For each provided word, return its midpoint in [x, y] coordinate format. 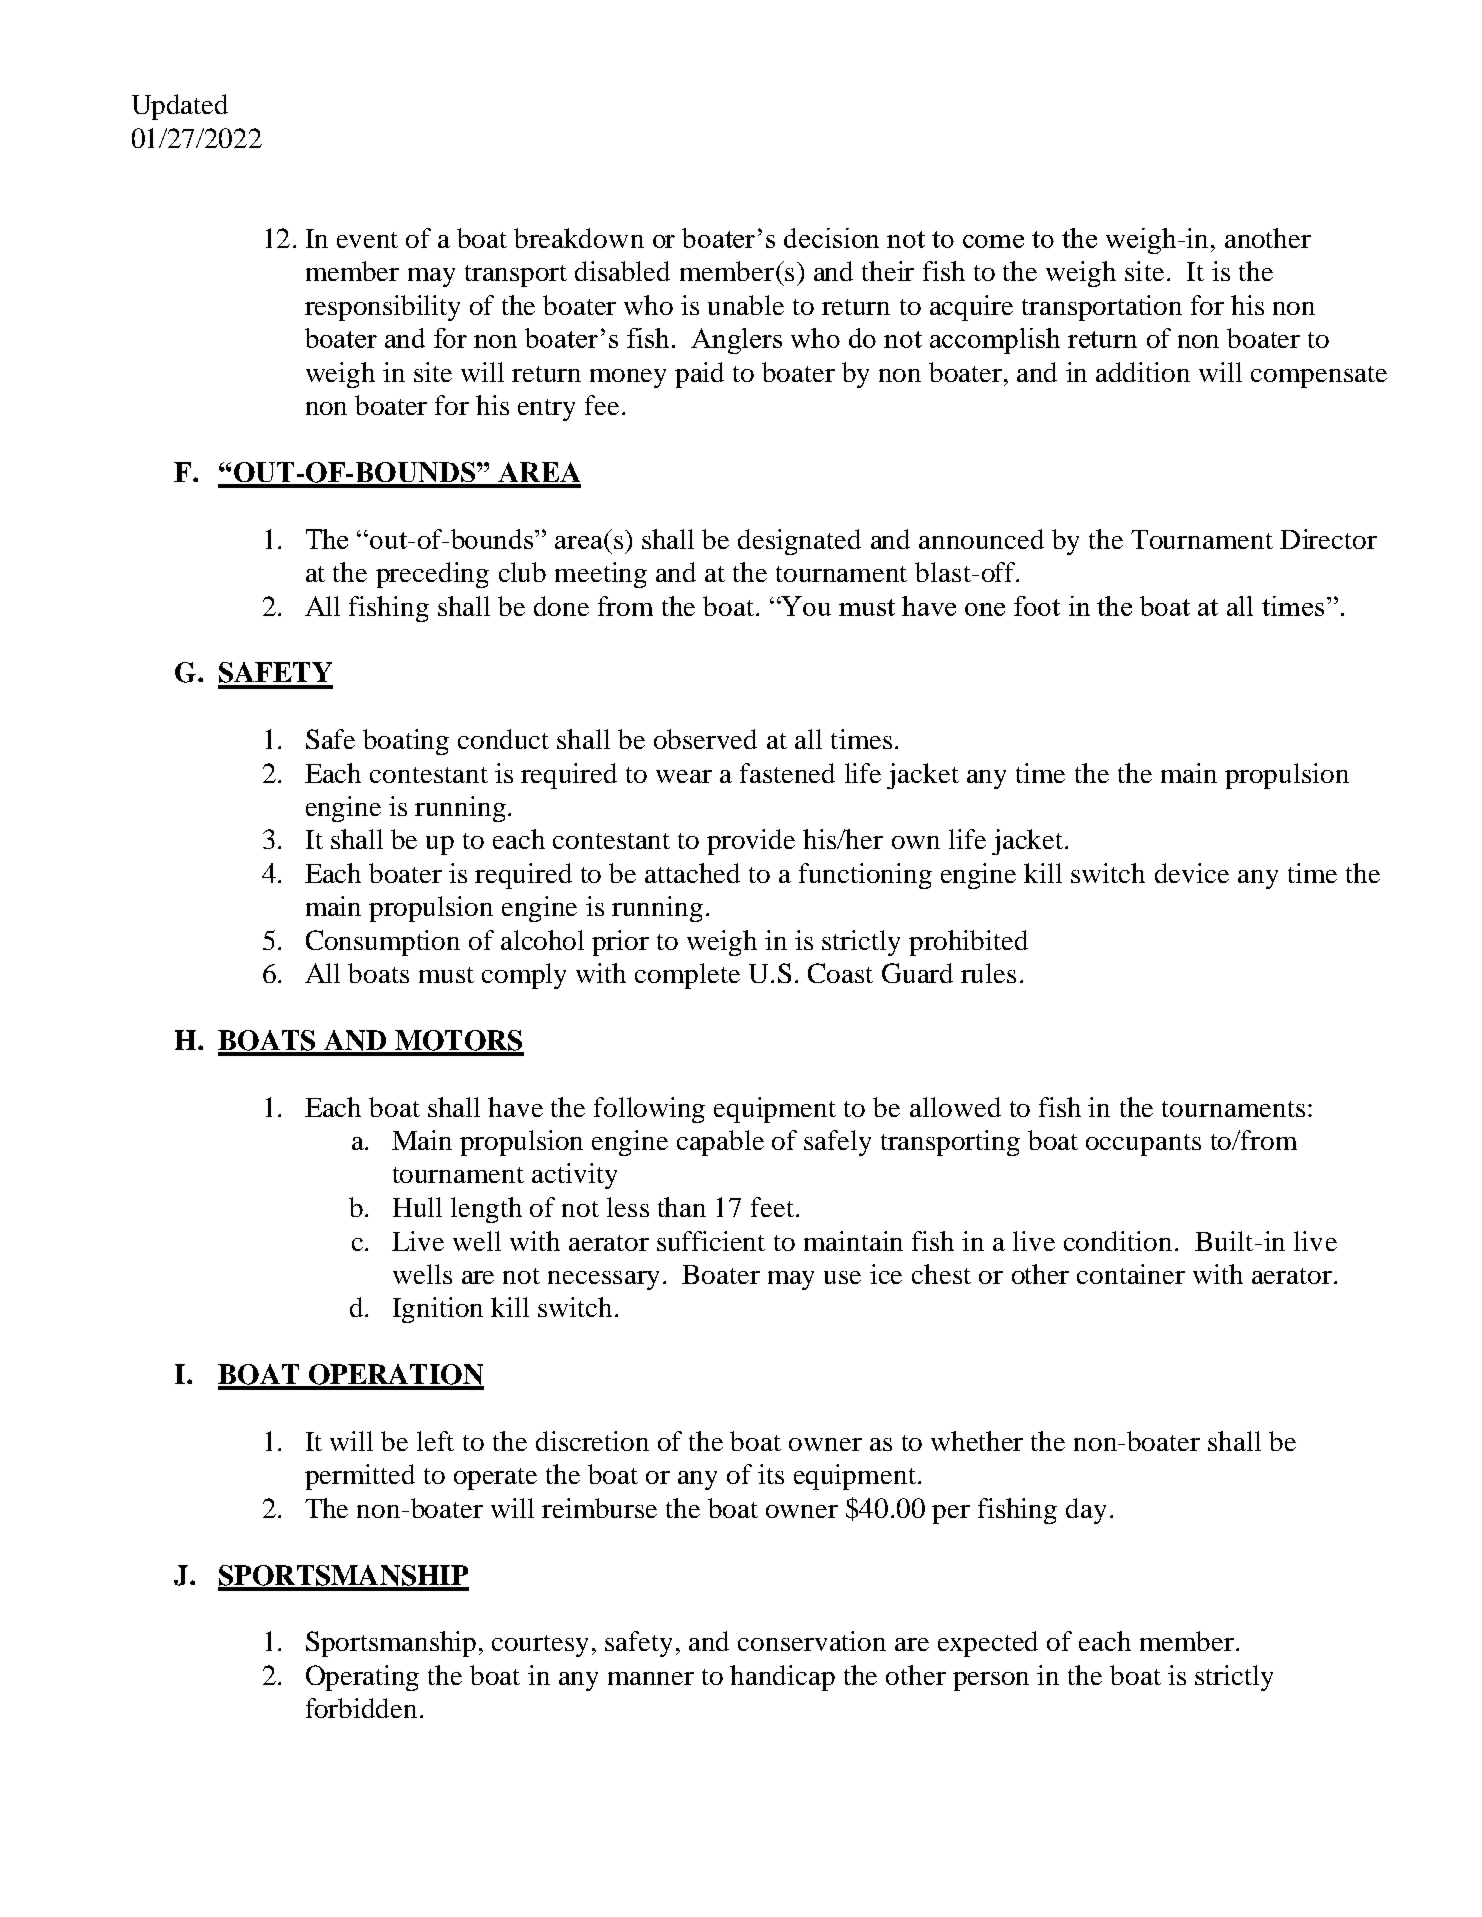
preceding [432, 575]
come [993, 241]
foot [1037, 606]
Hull [417, 1207]
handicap [782, 1678]
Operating [362, 1678]
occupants [1143, 1145]
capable [720, 1143]
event [367, 240]
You [805, 606]
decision [831, 238]
